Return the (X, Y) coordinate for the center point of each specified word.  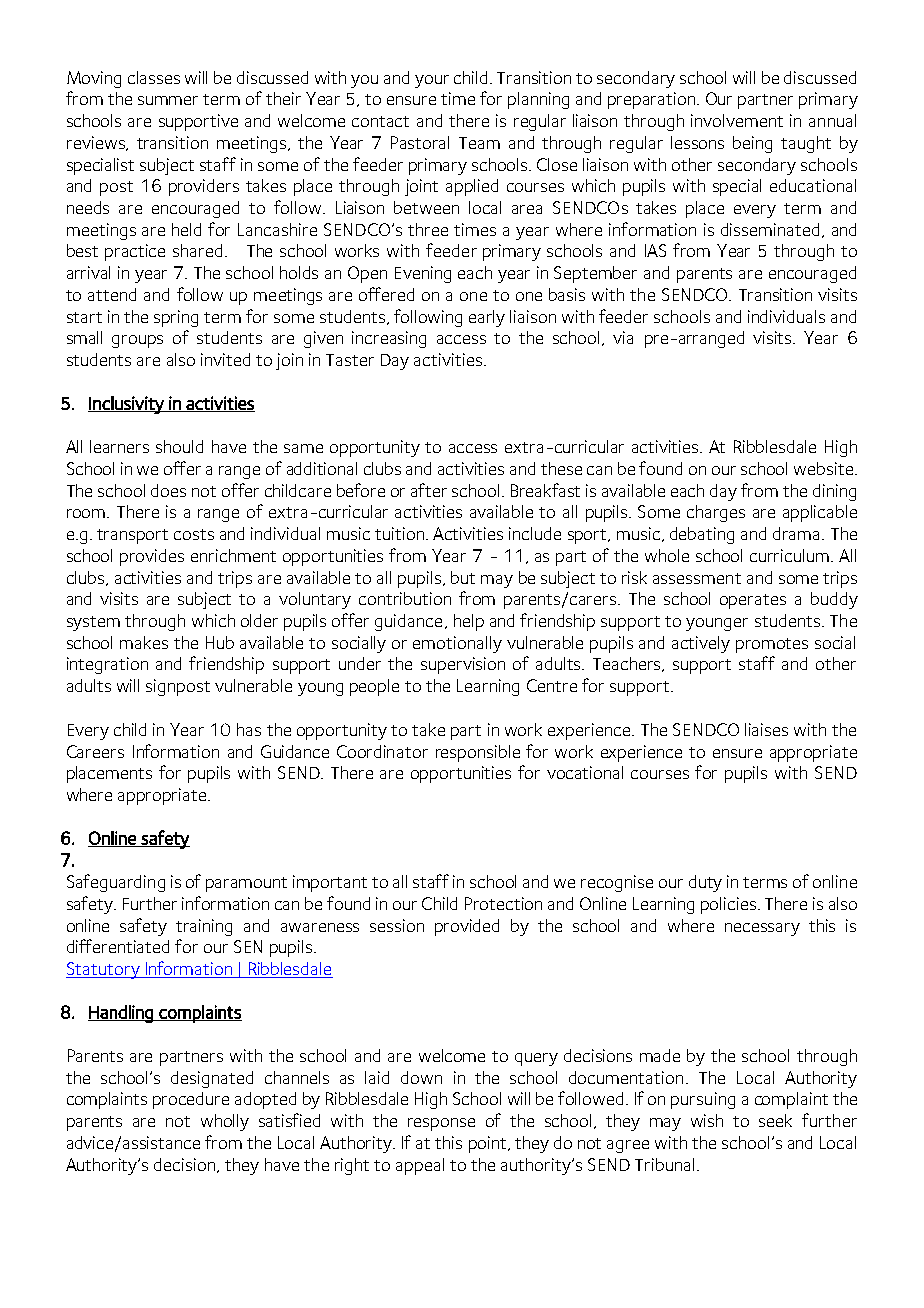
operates (753, 601)
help (469, 622)
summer (168, 100)
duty (705, 883)
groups (137, 341)
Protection (503, 903)
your (432, 81)
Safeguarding (116, 883)
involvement (737, 120)
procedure (191, 1100)
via (623, 337)
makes (144, 642)
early (487, 318)
